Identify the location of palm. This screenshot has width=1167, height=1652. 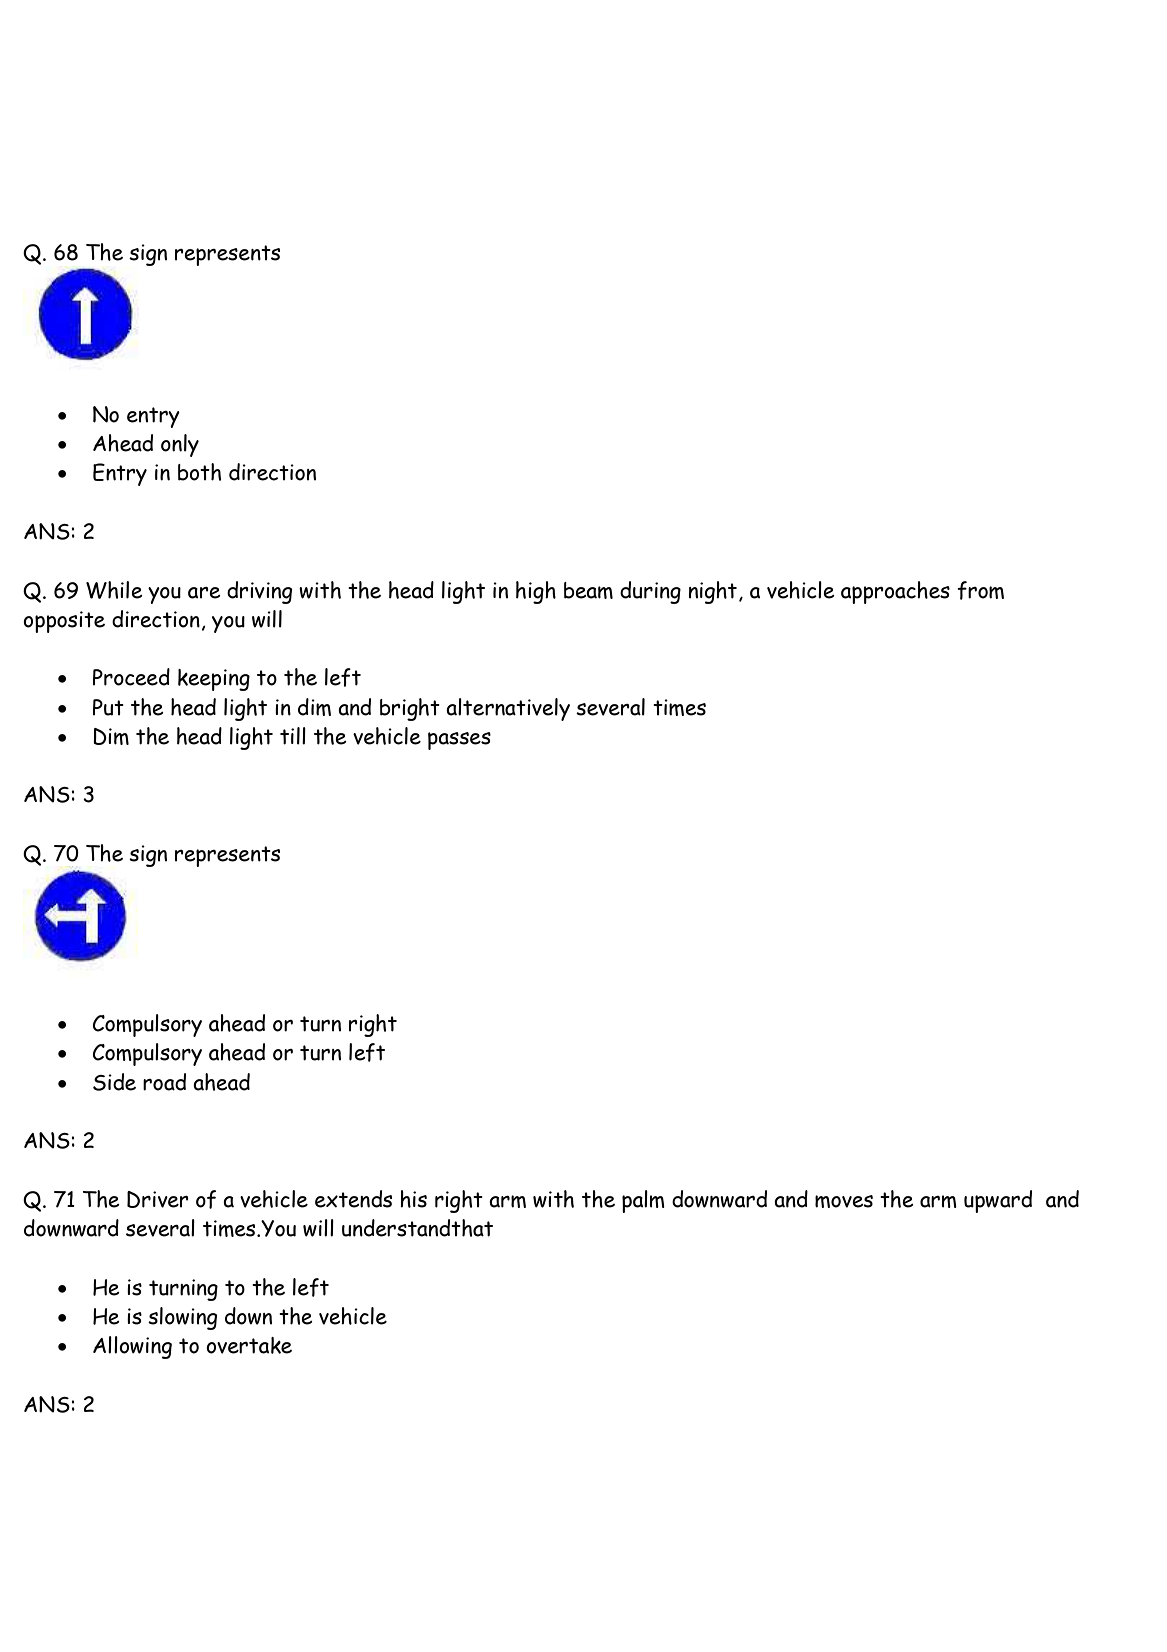
(643, 1201).
